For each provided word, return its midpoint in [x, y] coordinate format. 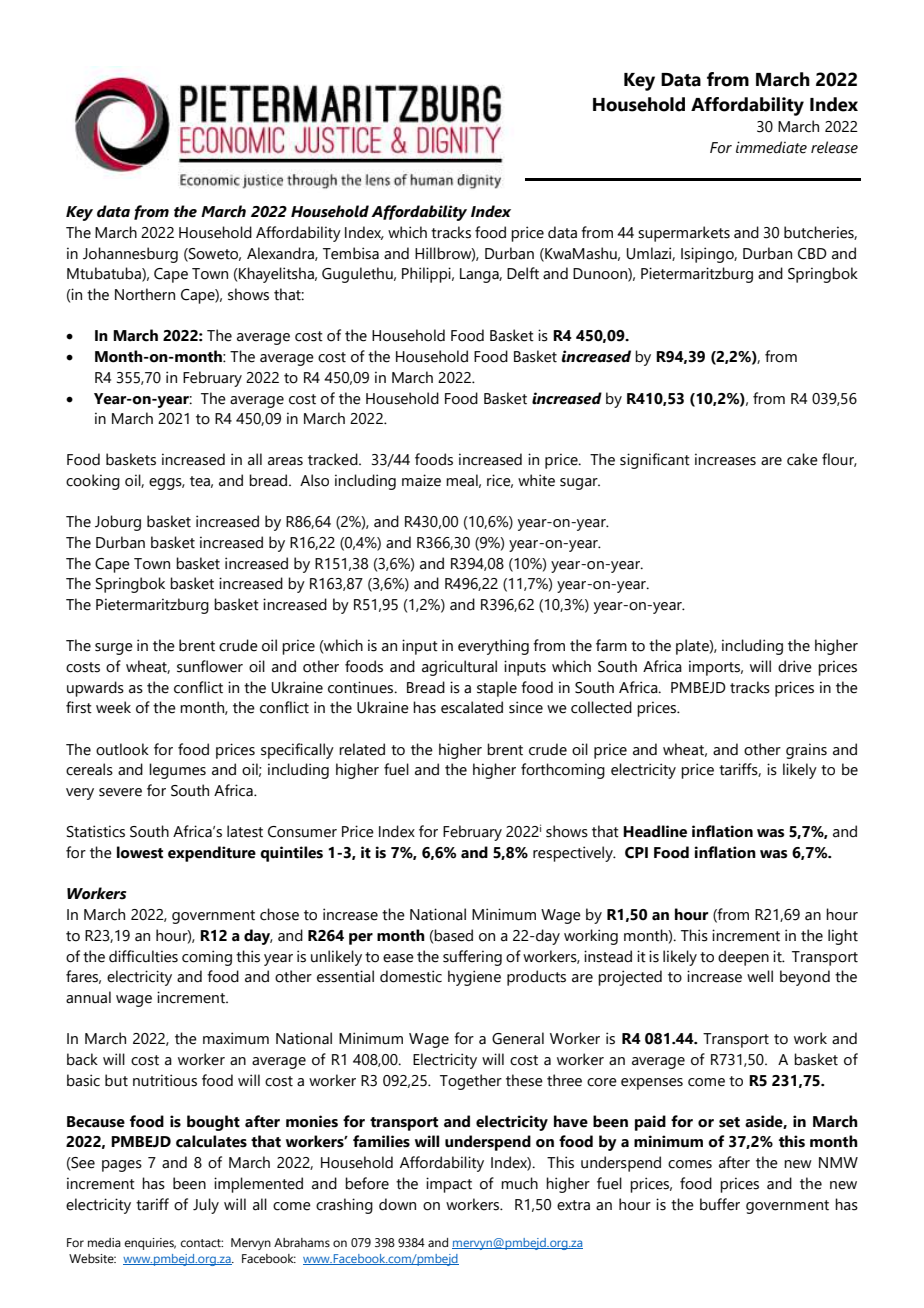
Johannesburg [130, 255]
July [206, 1206]
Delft [523, 273]
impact [449, 1185]
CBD [812, 254]
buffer [720, 1204]
